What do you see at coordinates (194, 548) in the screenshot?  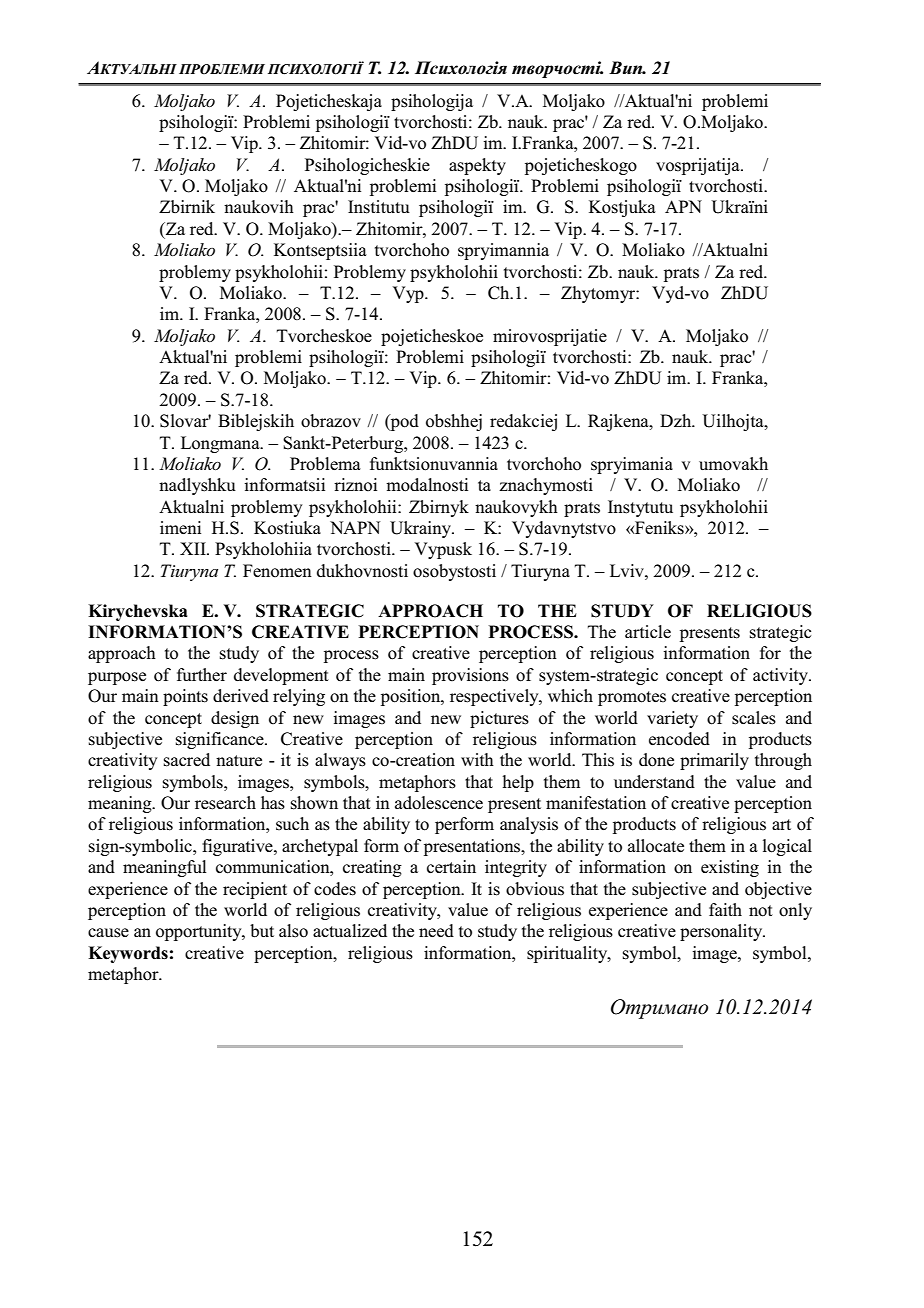 I see `XII` at bounding box center [194, 548].
